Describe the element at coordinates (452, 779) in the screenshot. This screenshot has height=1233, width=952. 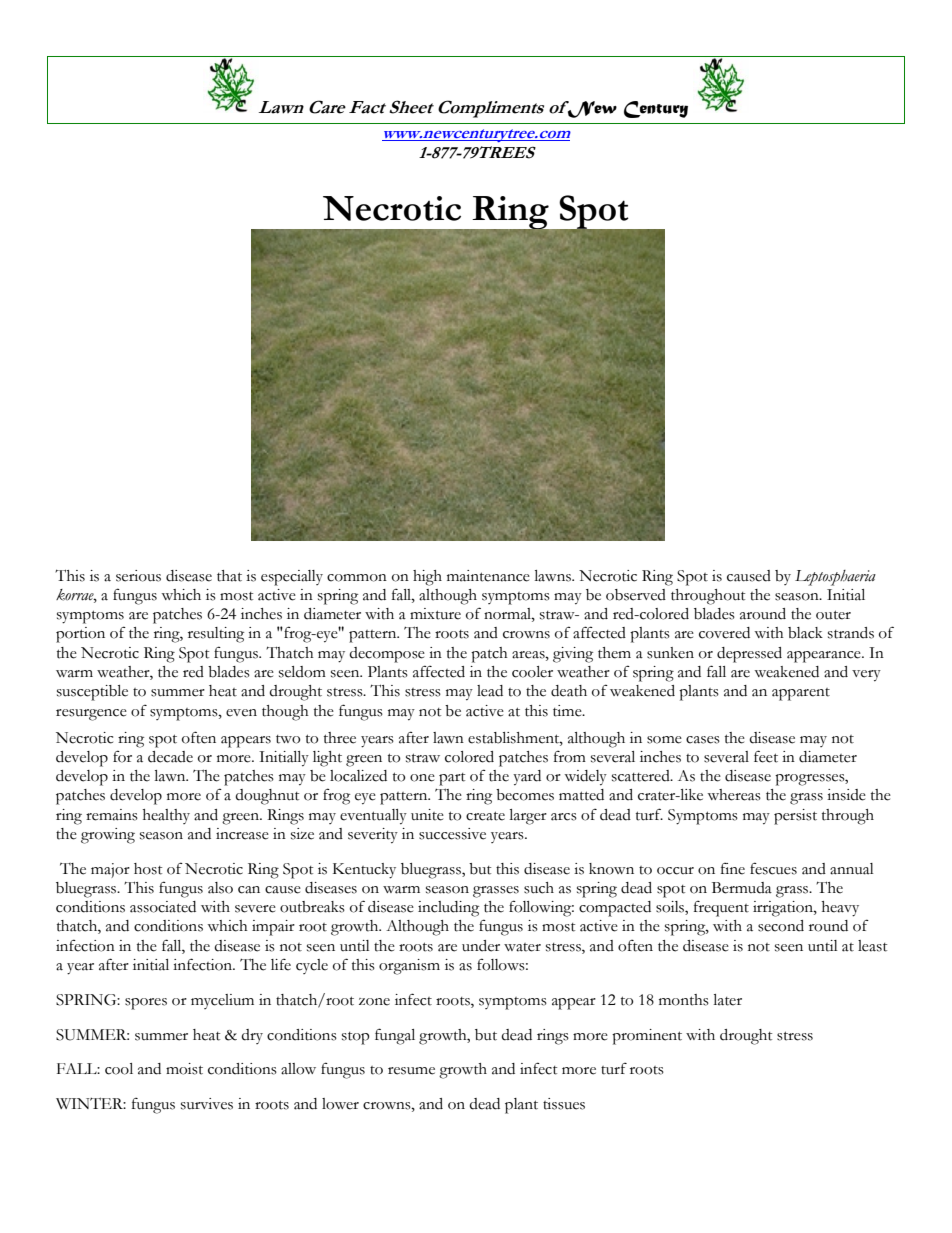
I see `part` at that location.
